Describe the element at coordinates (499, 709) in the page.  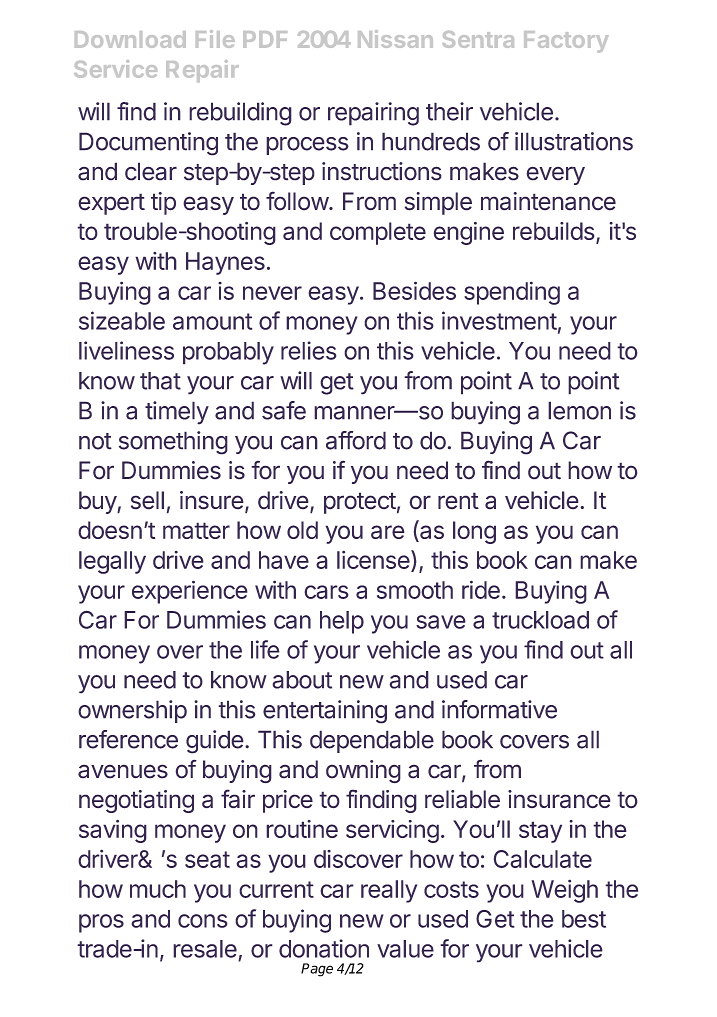
I see `informative` at that location.
